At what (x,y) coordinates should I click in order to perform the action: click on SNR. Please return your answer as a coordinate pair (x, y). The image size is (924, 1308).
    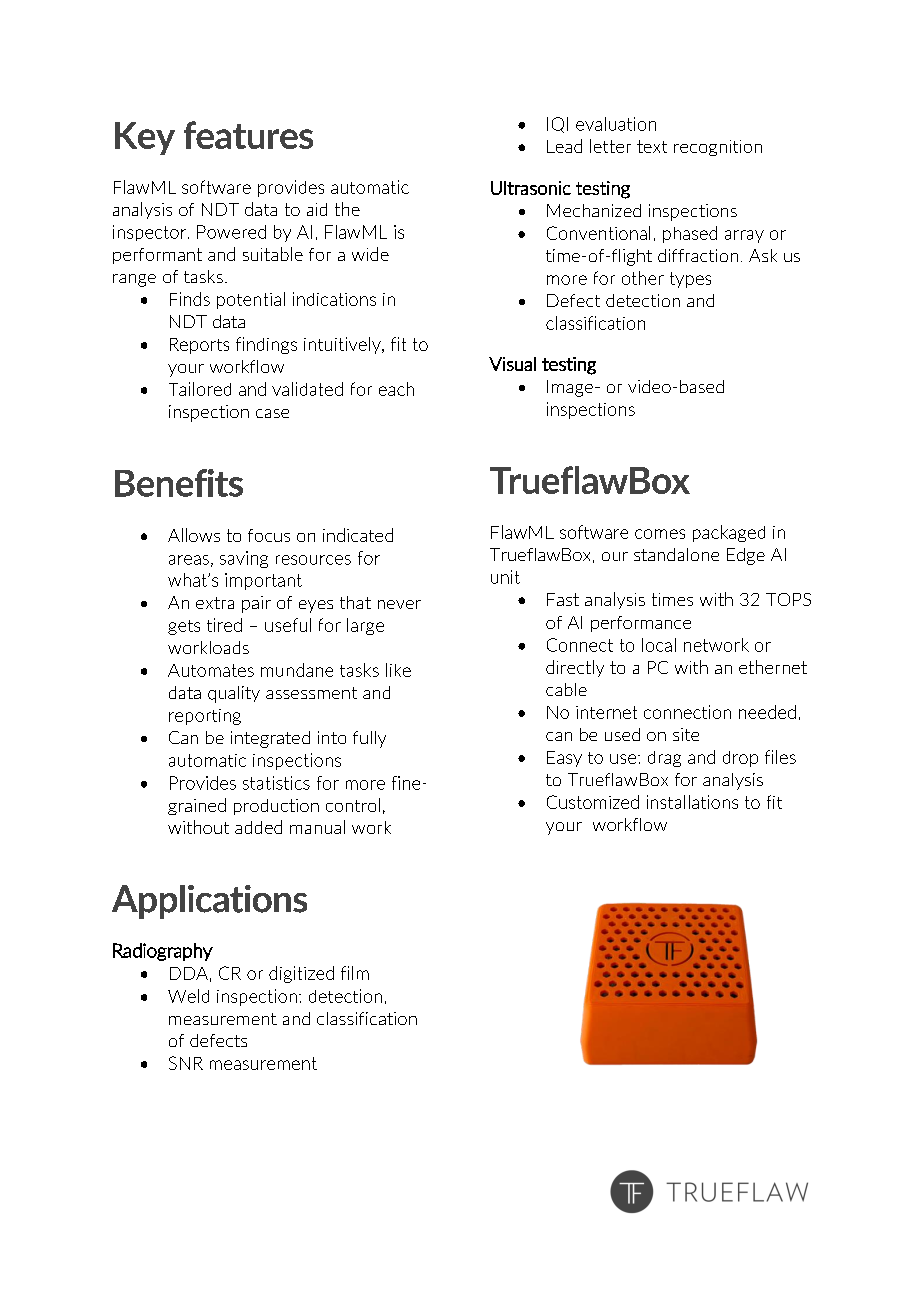
    Looking at the image, I should click on (186, 1063).
